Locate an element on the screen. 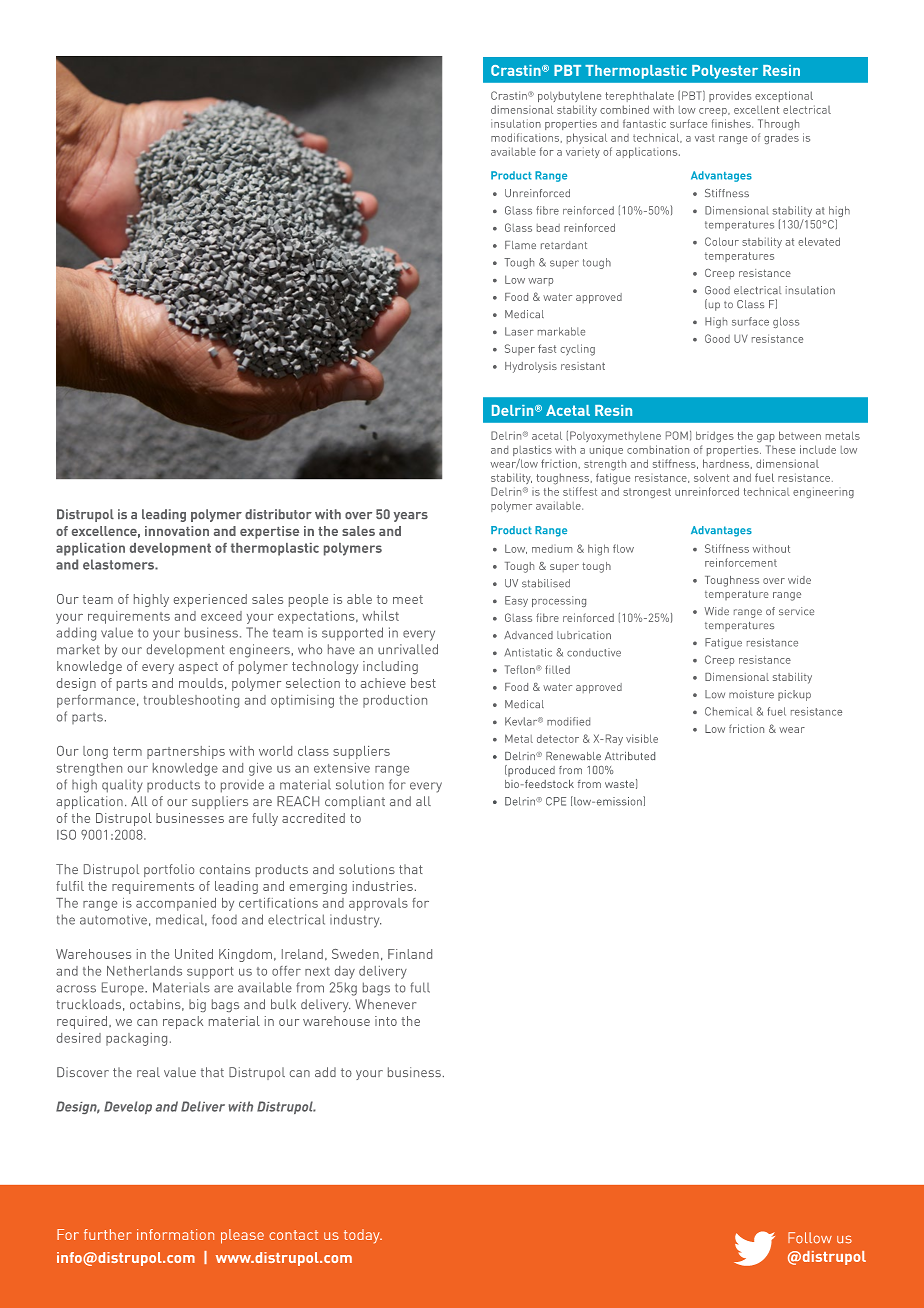  further is located at coordinates (108, 1234).
